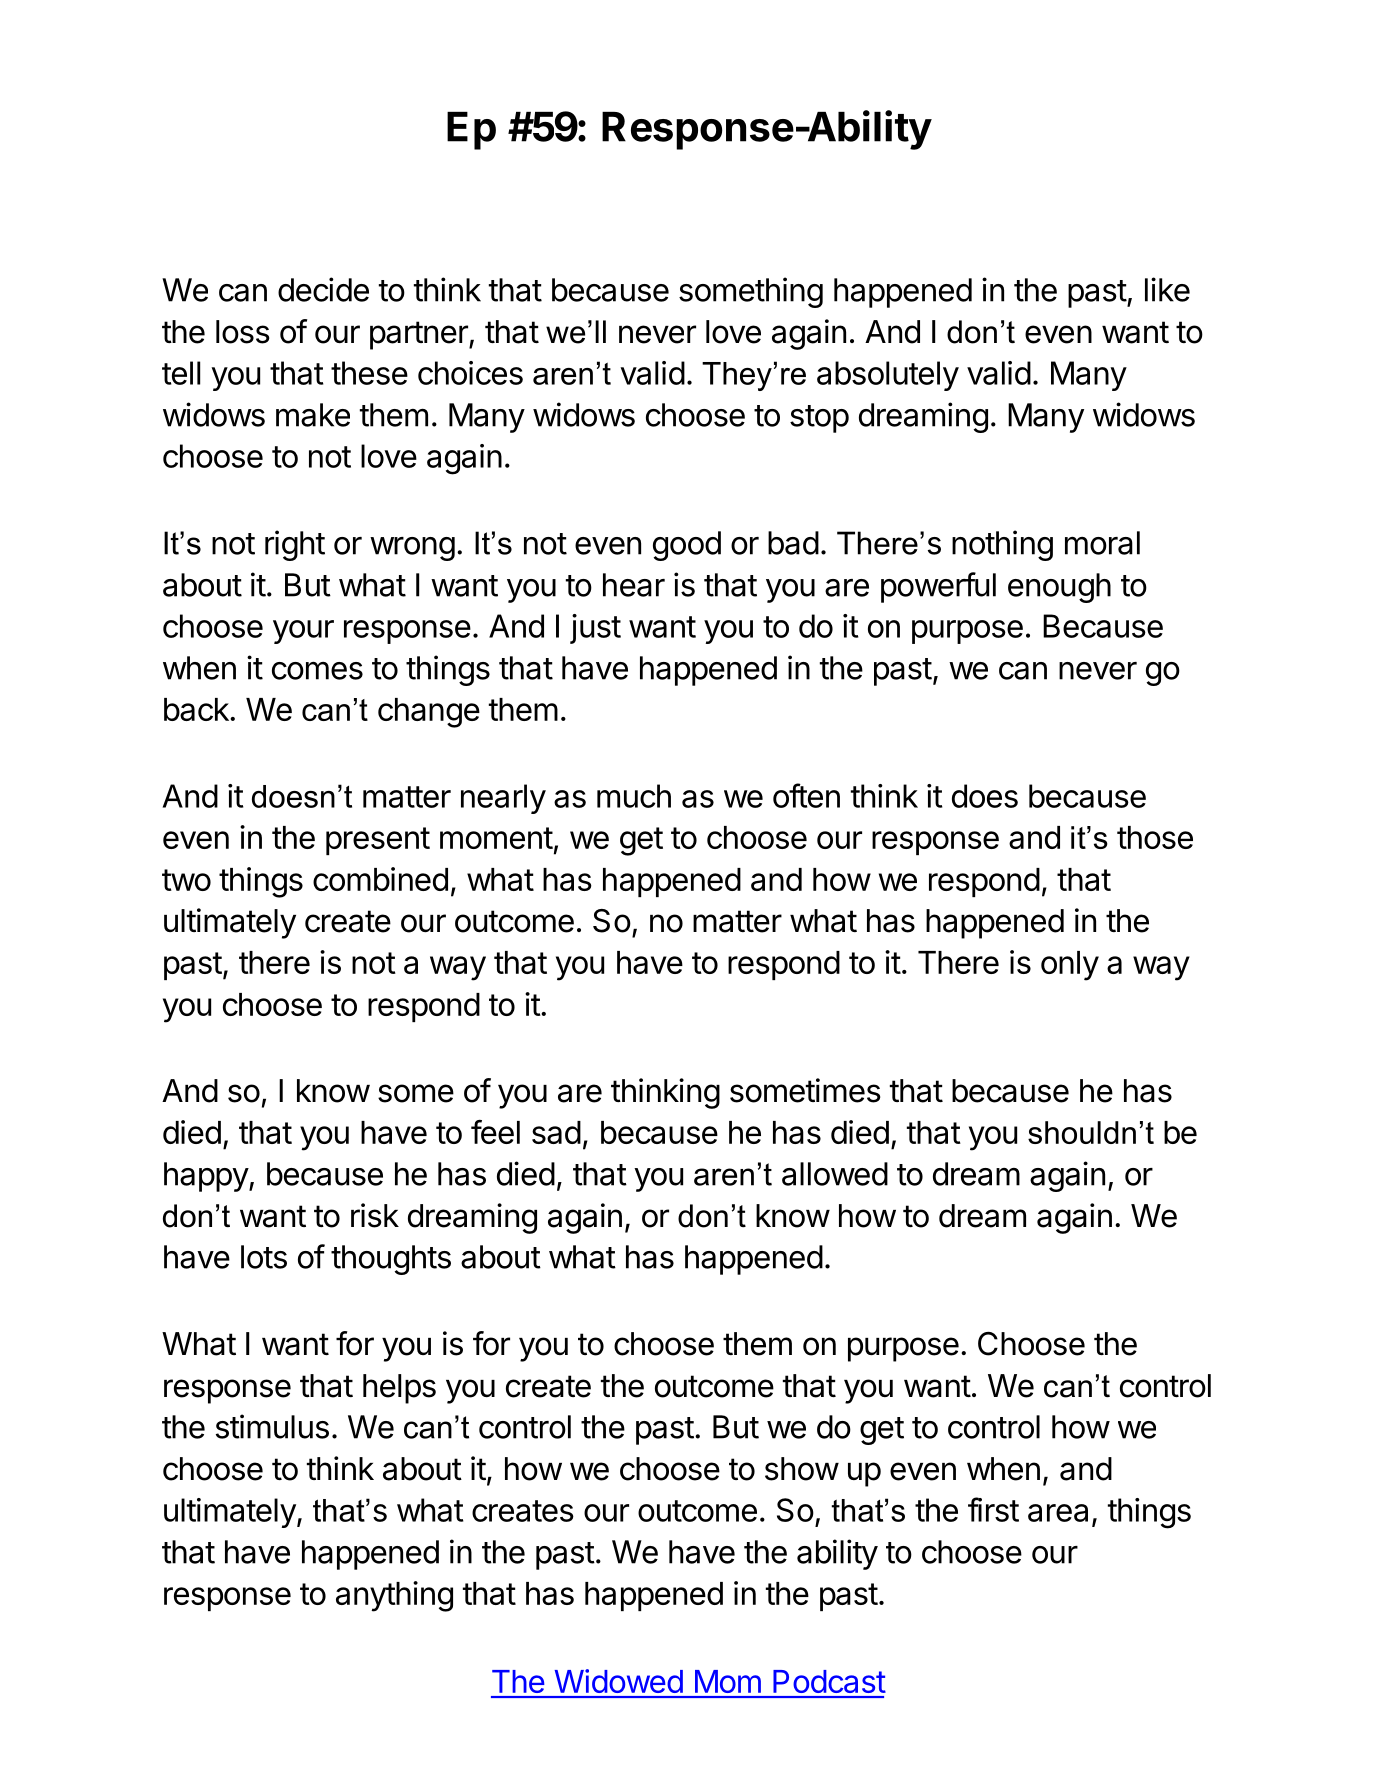 Image resolution: width=1375 pixels, height=1780 pixels. Describe the element at coordinates (835, 1174) in the page. I see `allowed` at that location.
